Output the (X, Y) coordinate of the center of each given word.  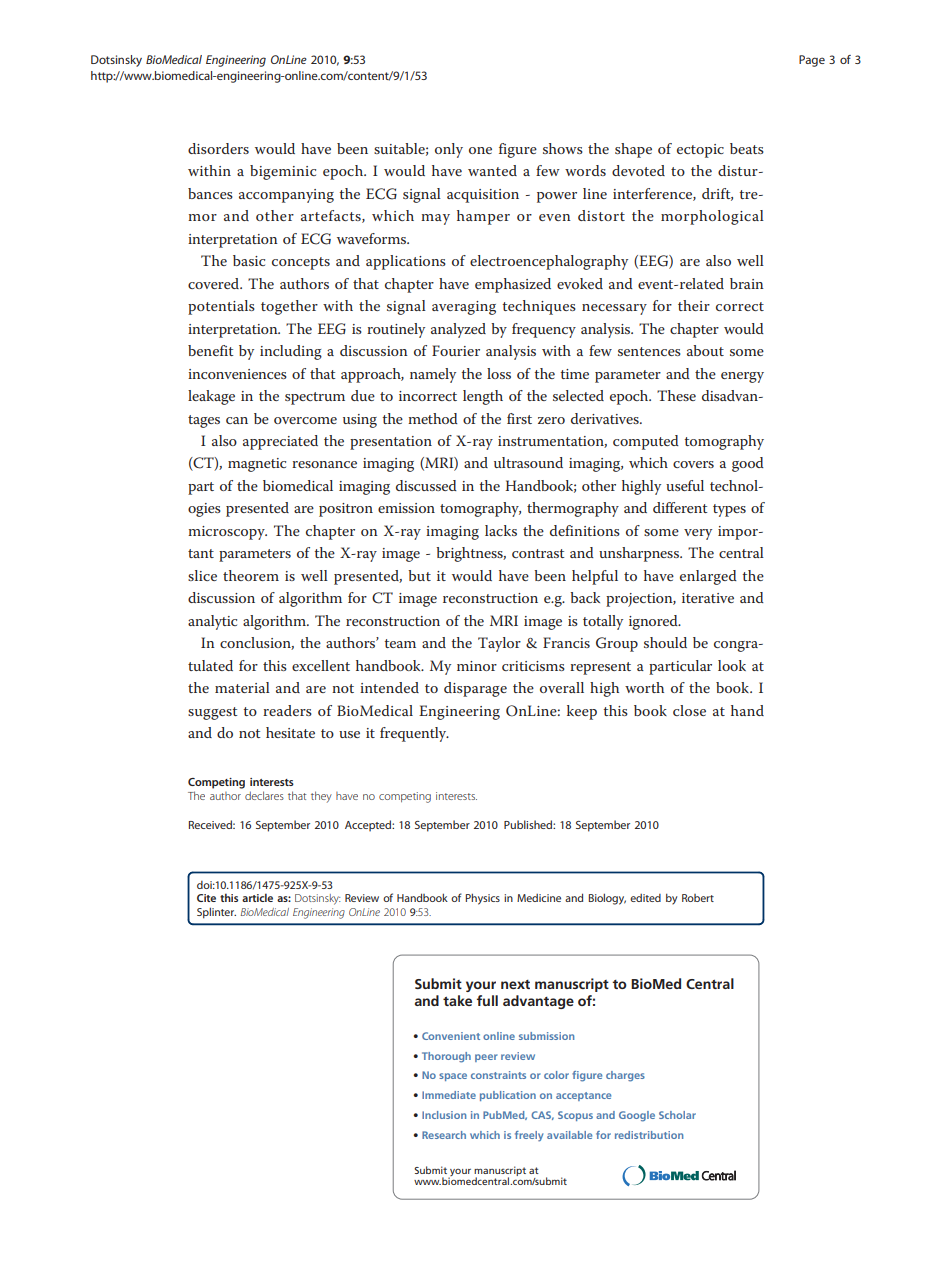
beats (747, 148)
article (257, 897)
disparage (475, 689)
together (289, 307)
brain (747, 283)
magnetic (257, 465)
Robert (698, 898)
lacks (501, 530)
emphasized (513, 285)
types (729, 510)
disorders (218, 148)
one (480, 150)
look (732, 665)
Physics (483, 899)
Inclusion (444, 1115)
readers (287, 710)
